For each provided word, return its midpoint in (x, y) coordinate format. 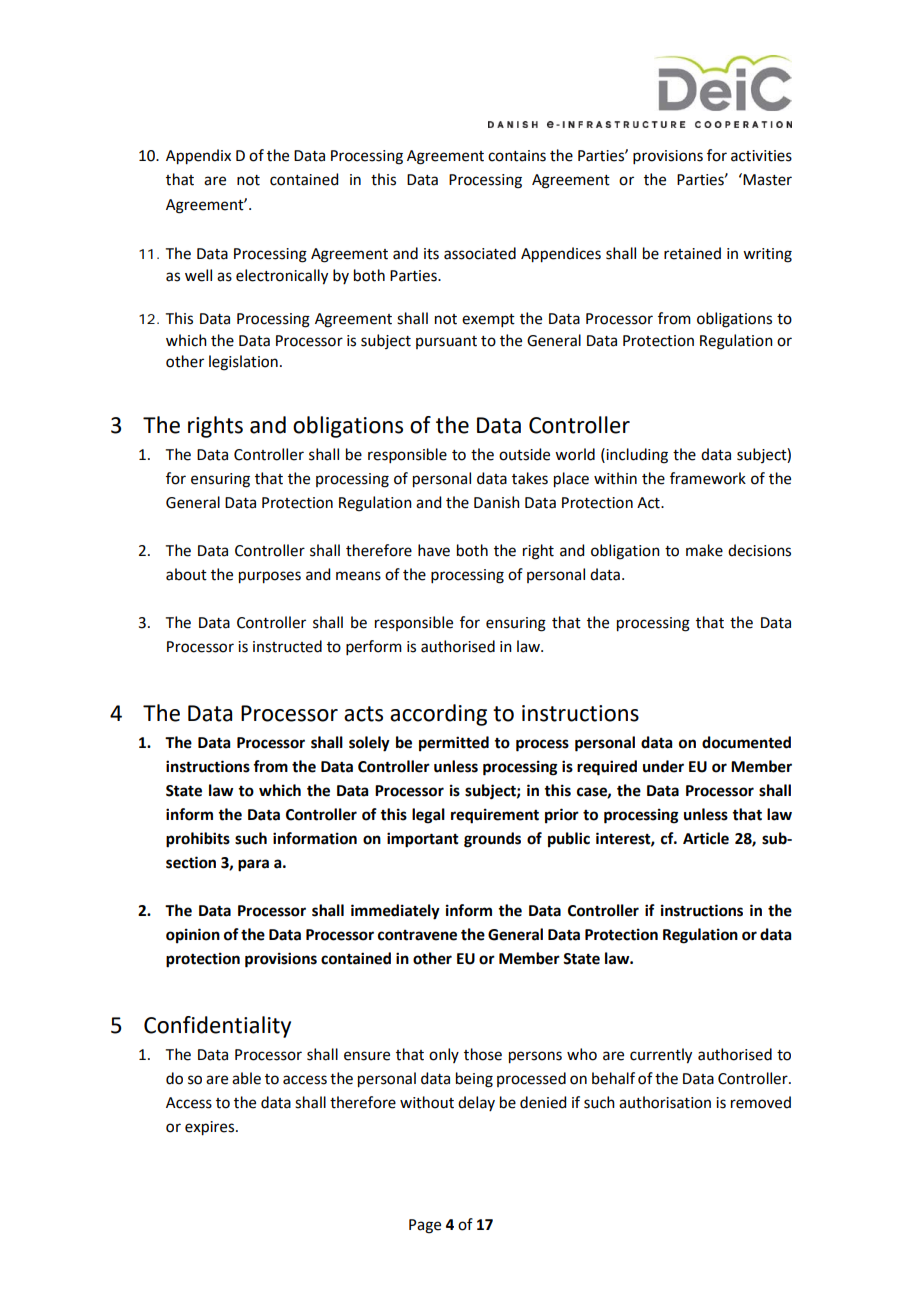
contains (517, 156)
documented (746, 742)
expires (211, 1128)
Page (425, 1226)
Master (767, 180)
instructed (287, 646)
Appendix (198, 157)
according (438, 715)
